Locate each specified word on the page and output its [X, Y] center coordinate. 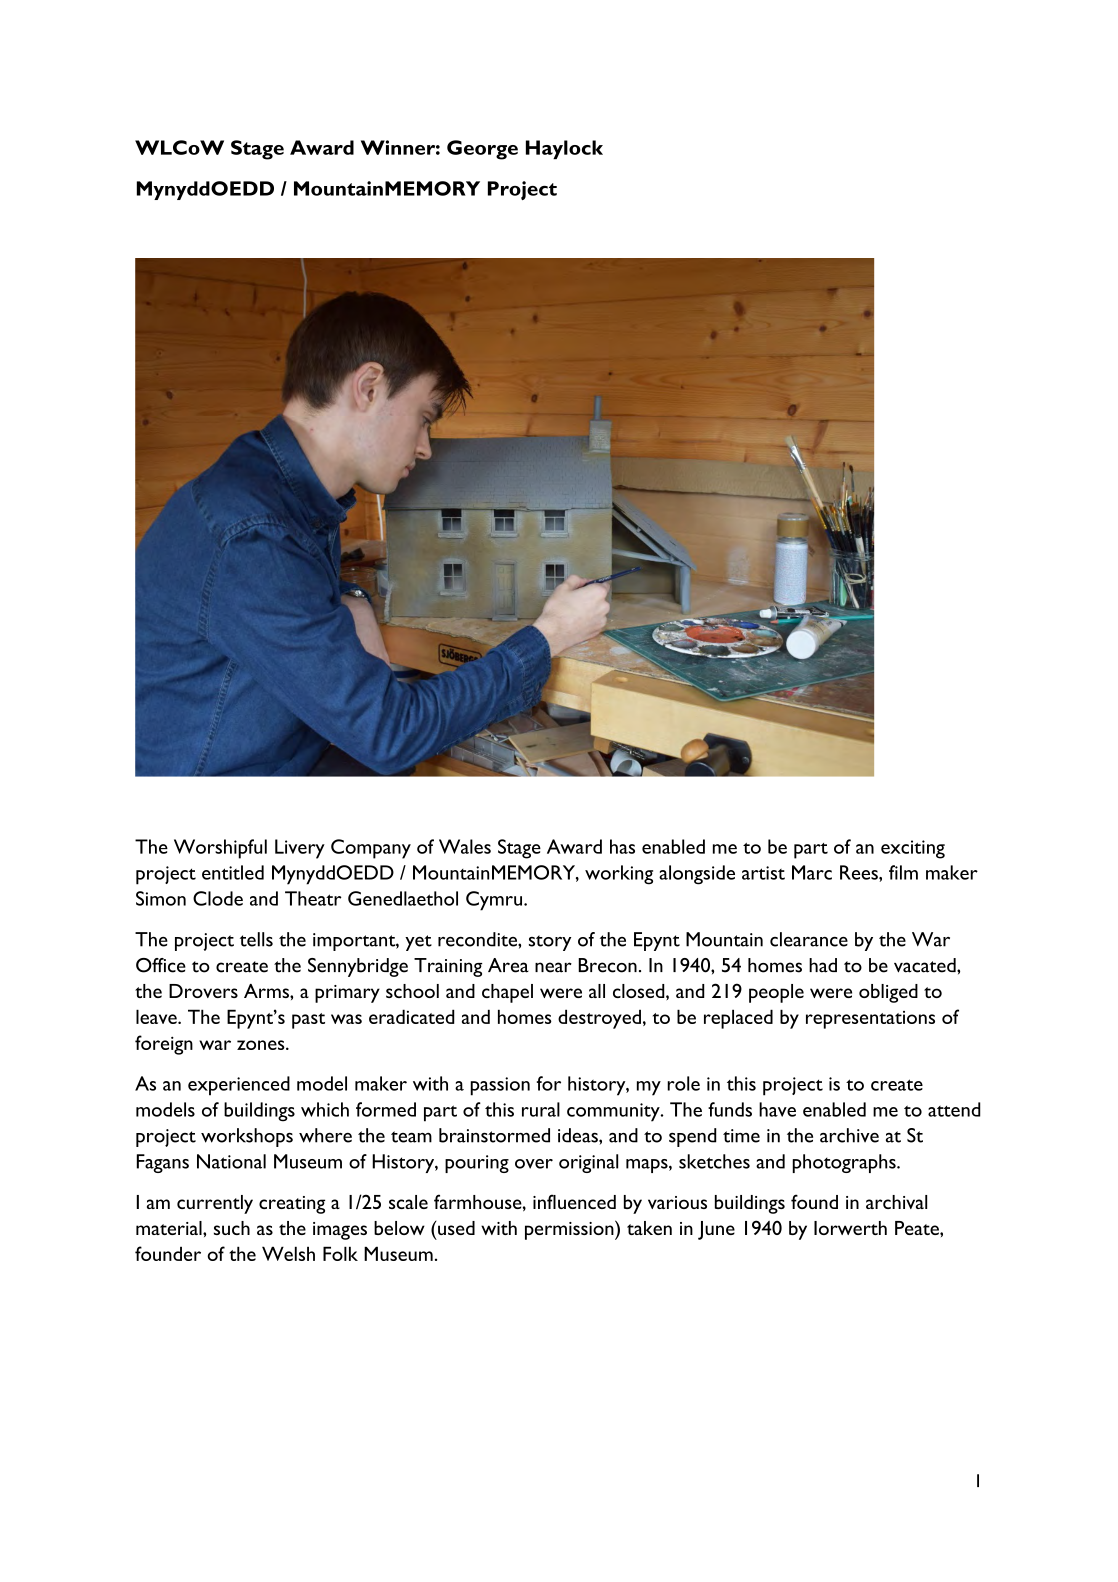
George [482, 150]
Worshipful [220, 849]
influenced [574, 1201]
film [903, 872]
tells [256, 939]
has [622, 846]
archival [896, 1202]
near [553, 967]
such [232, 1228]
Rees [860, 872]
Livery [300, 849]
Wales [465, 846]
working [619, 875]
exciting [913, 849]
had [823, 965]
